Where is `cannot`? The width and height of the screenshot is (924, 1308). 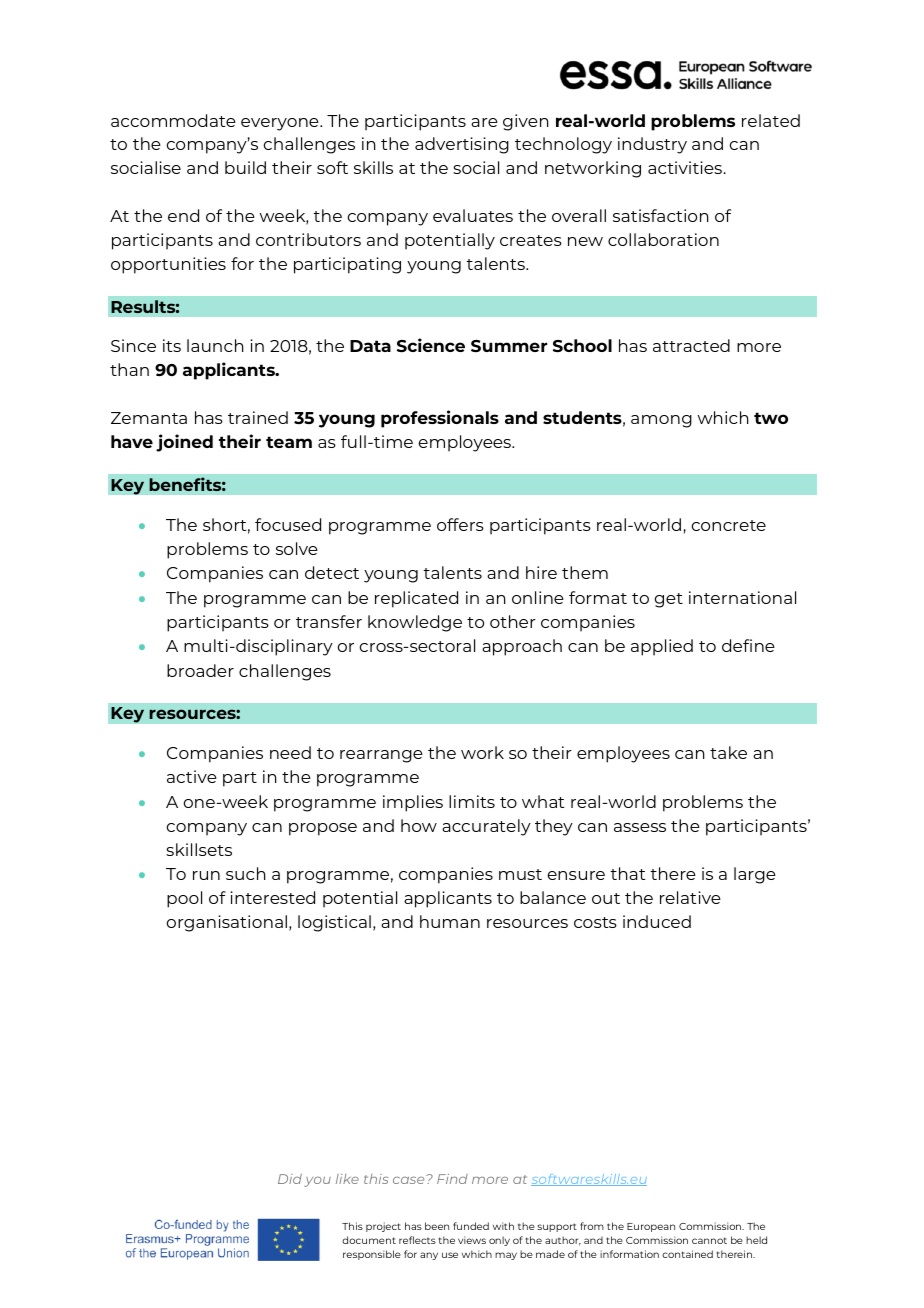 cannot is located at coordinates (709, 1240).
